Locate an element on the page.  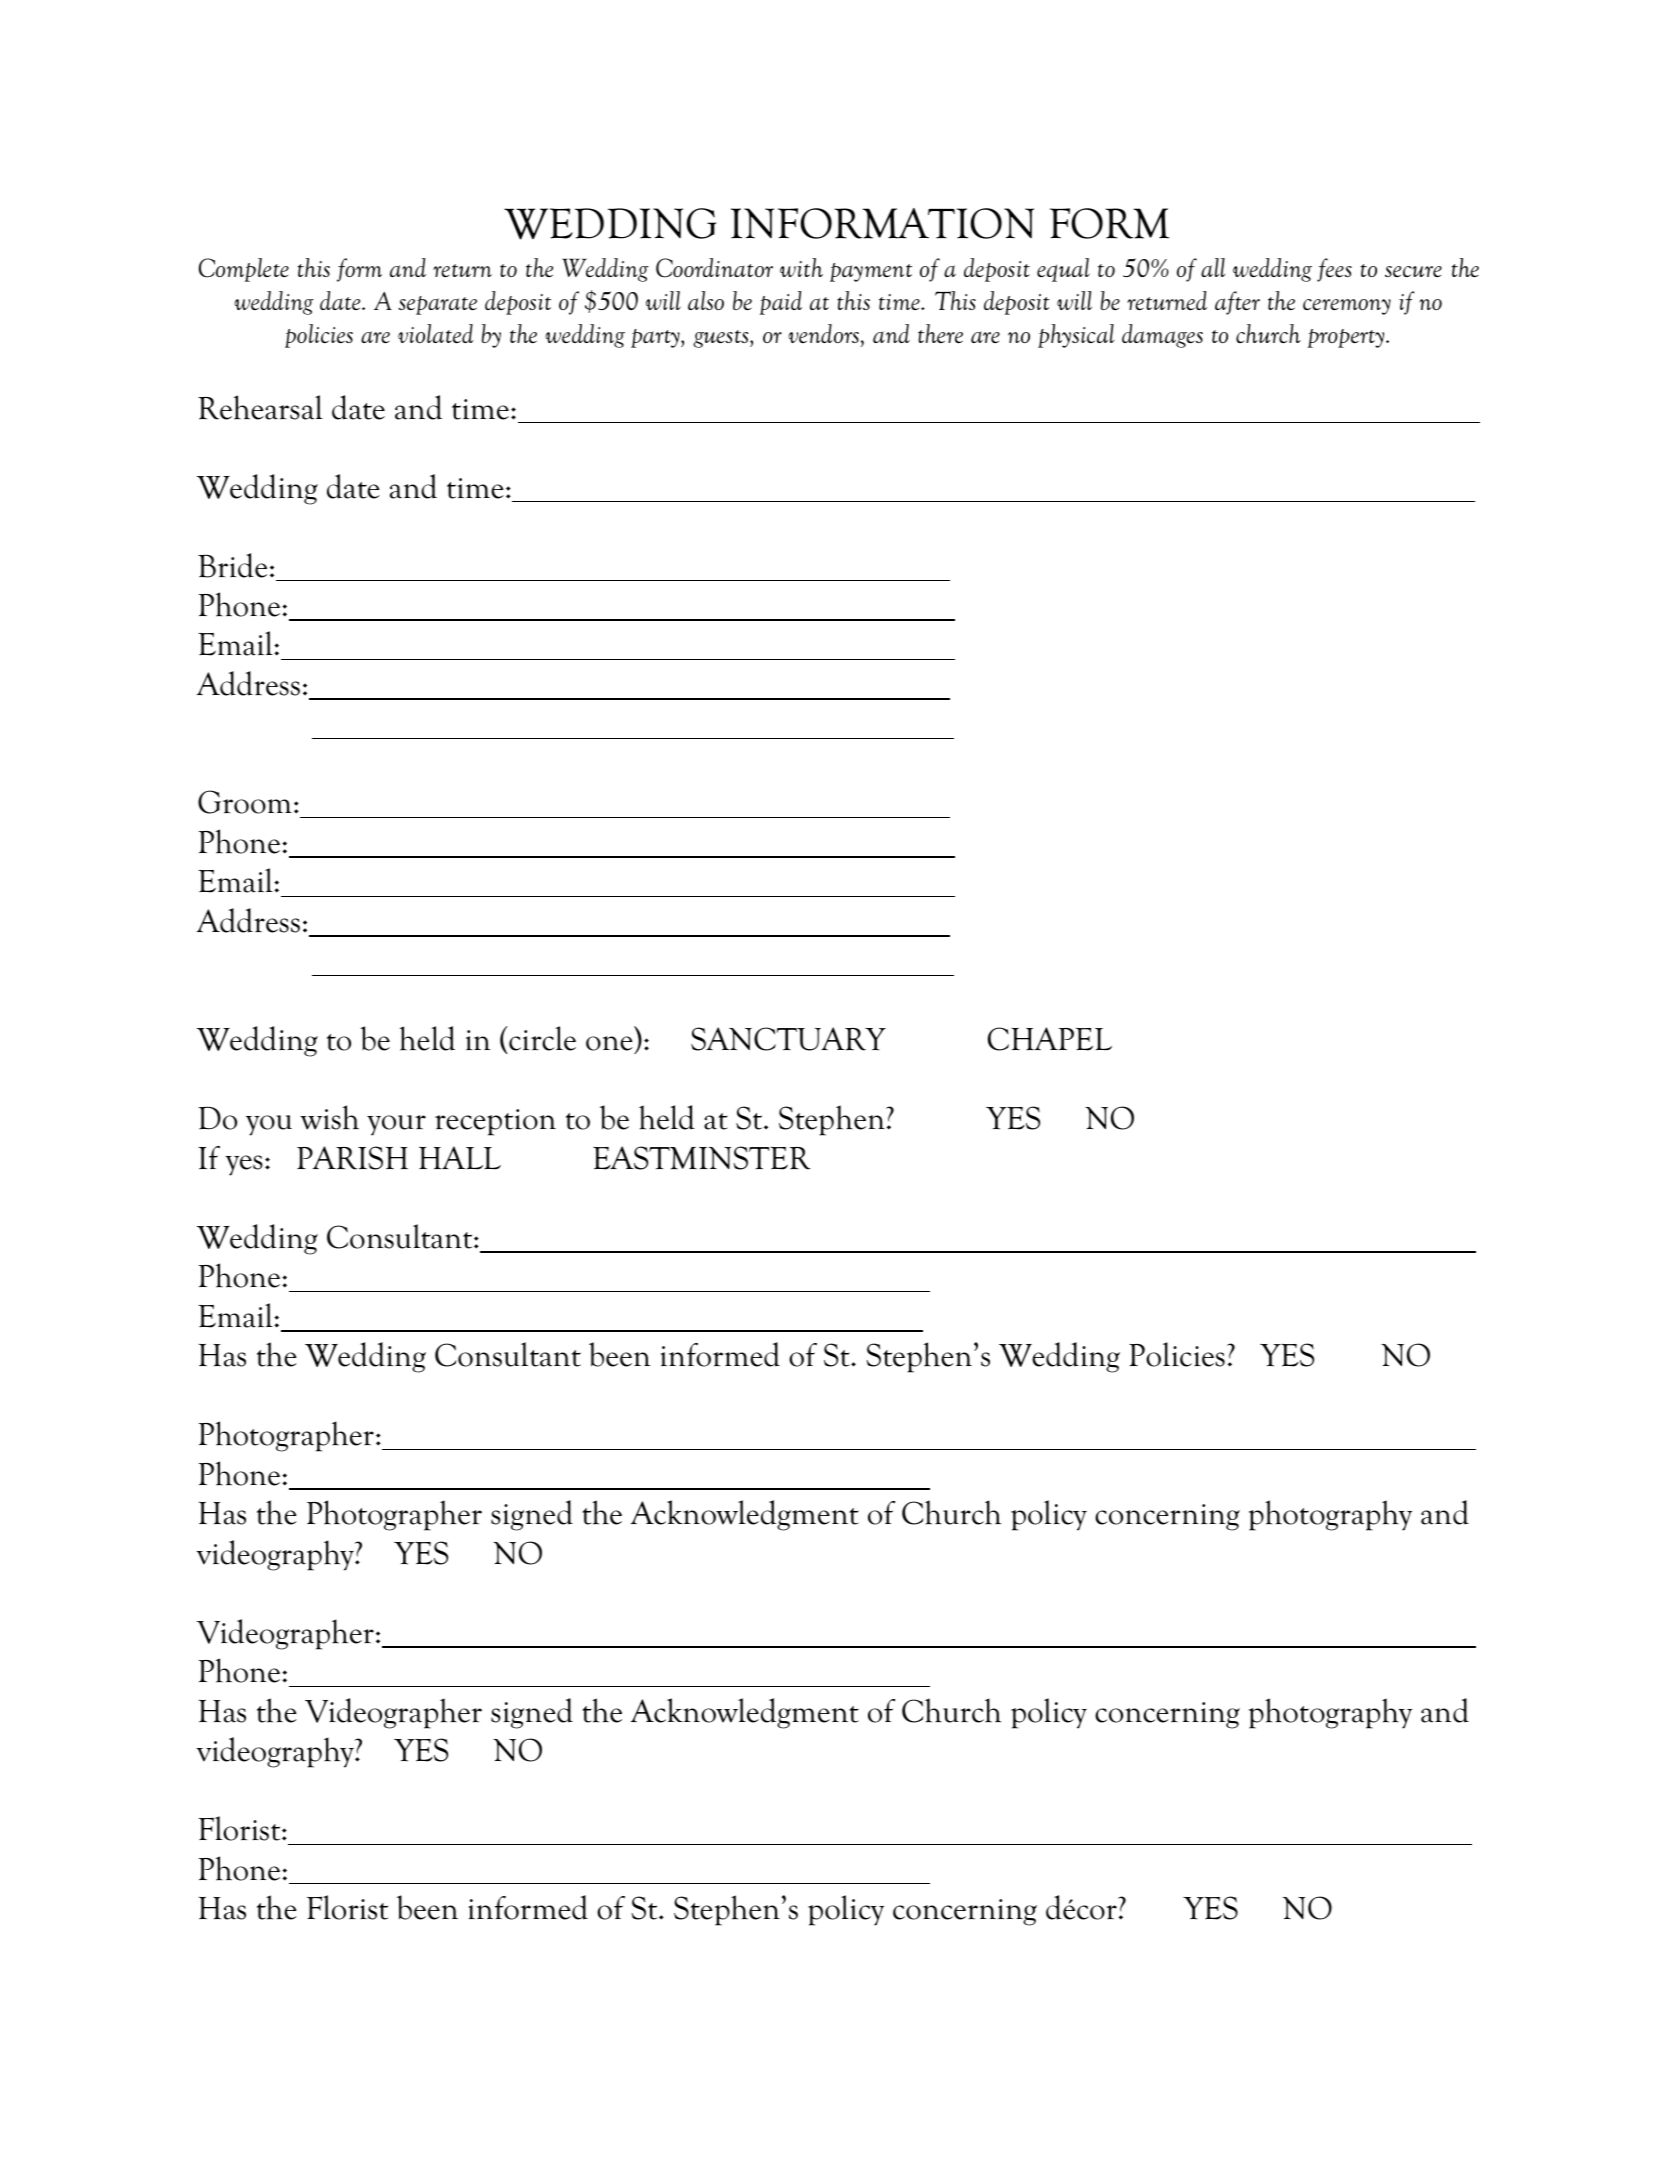
reception is located at coordinates (495, 1122).
